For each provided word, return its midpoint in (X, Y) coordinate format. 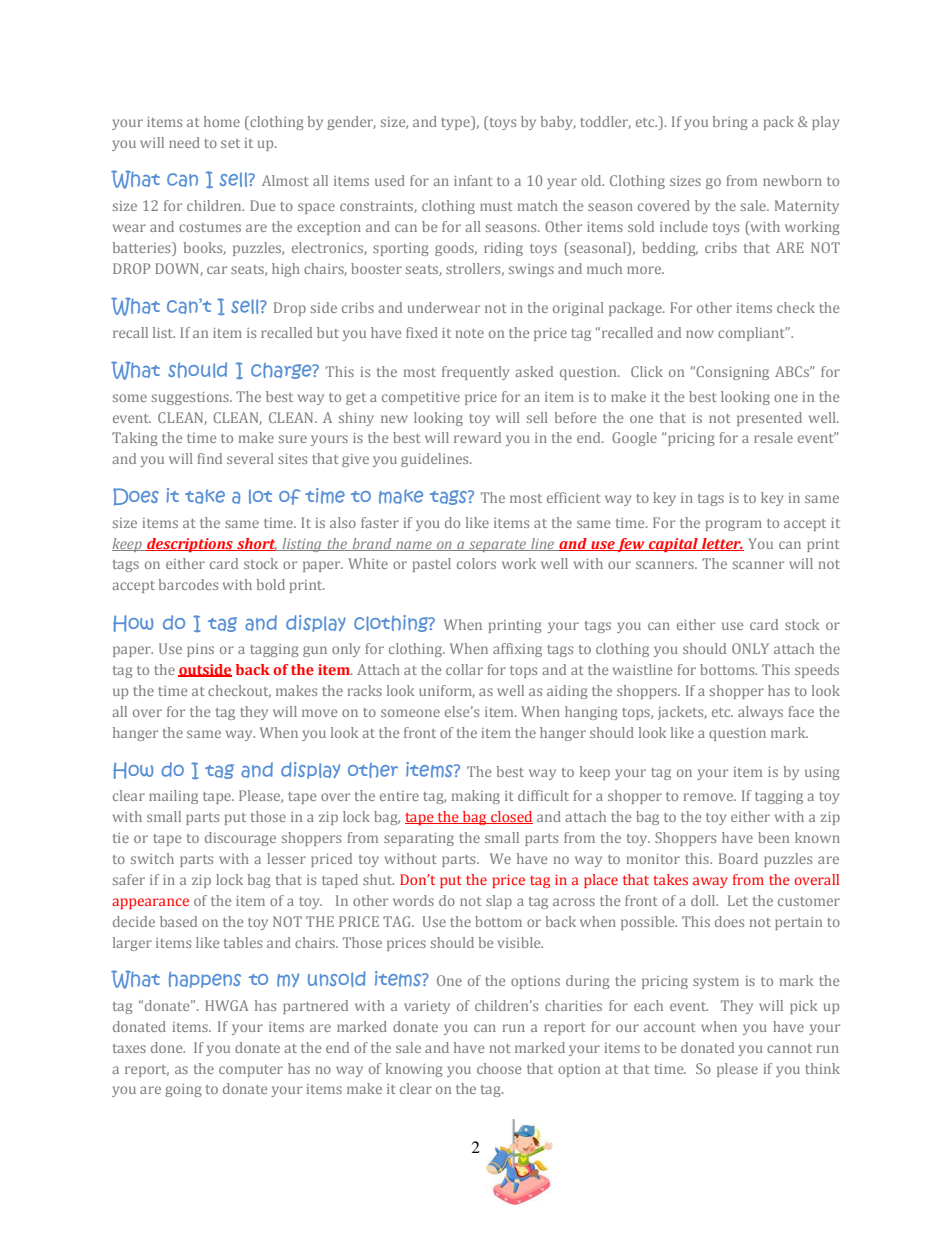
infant (473, 180)
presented (769, 419)
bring (730, 123)
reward (477, 437)
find (209, 458)
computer (251, 1071)
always (760, 713)
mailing (173, 797)
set (230, 143)
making (476, 797)
